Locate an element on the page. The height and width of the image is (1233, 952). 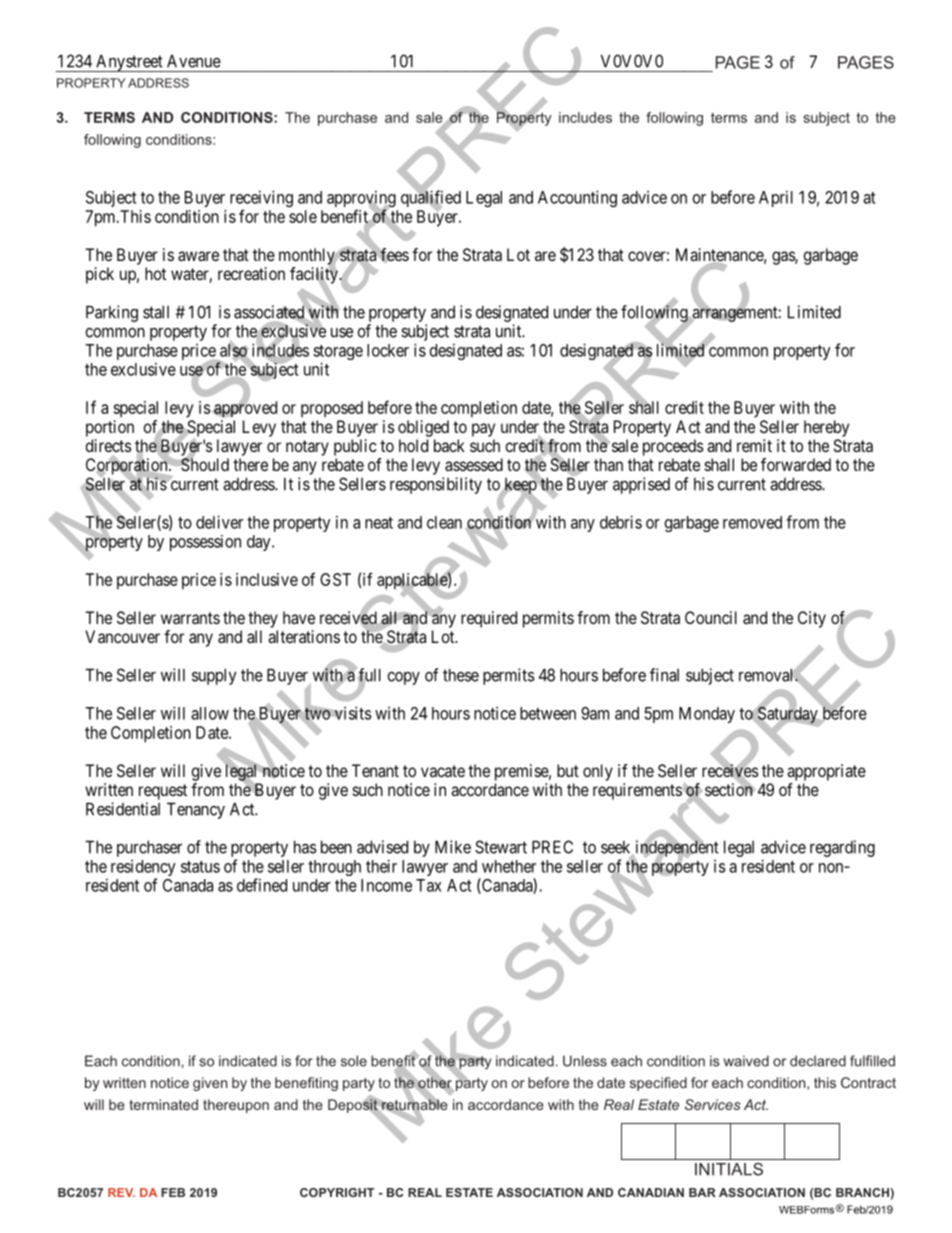
required is located at coordinates (489, 619).
